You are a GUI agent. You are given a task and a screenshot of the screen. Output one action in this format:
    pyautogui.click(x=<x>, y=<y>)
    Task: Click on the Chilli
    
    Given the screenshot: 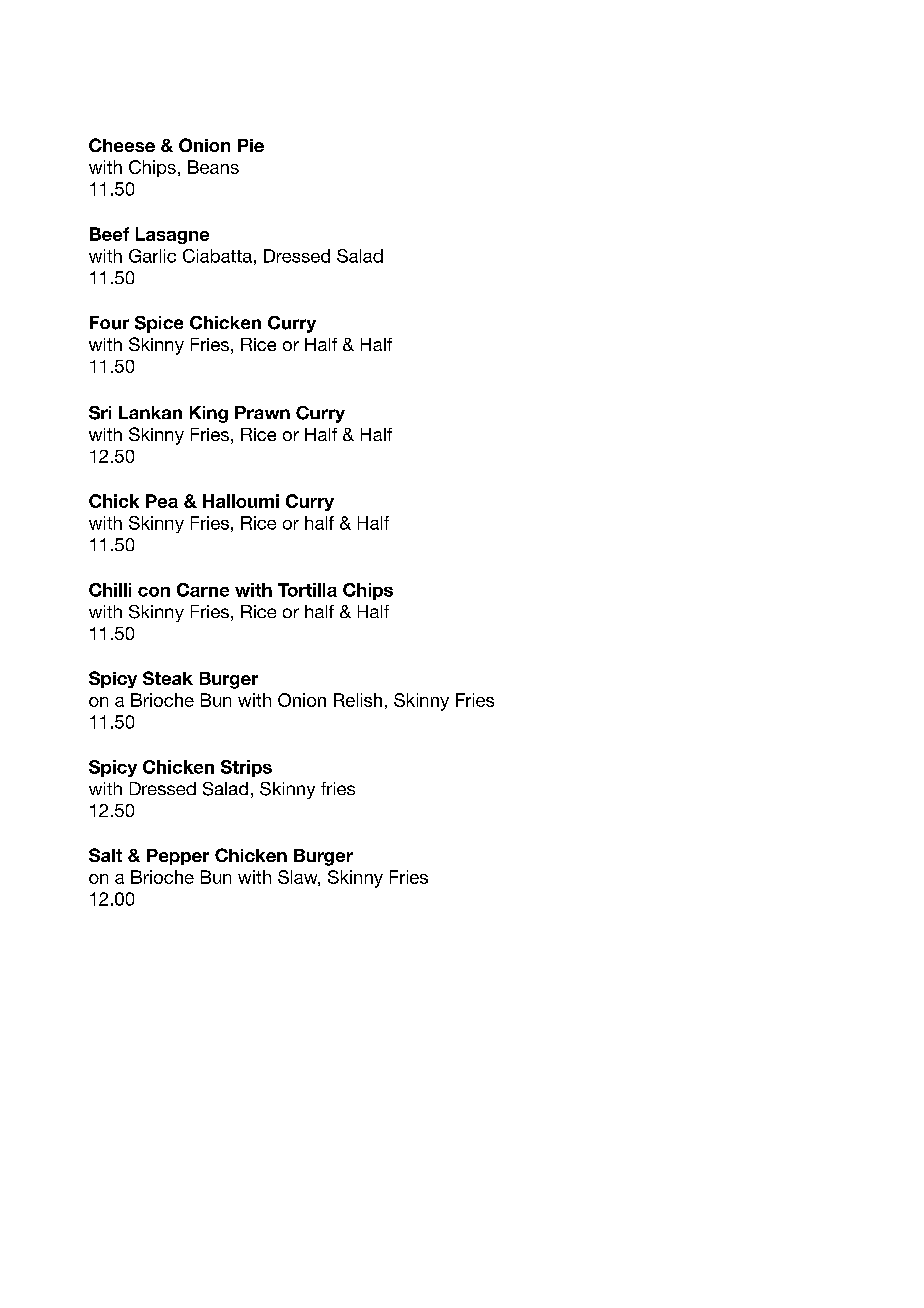 What is the action you would take?
    pyautogui.click(x=110, y=590)
